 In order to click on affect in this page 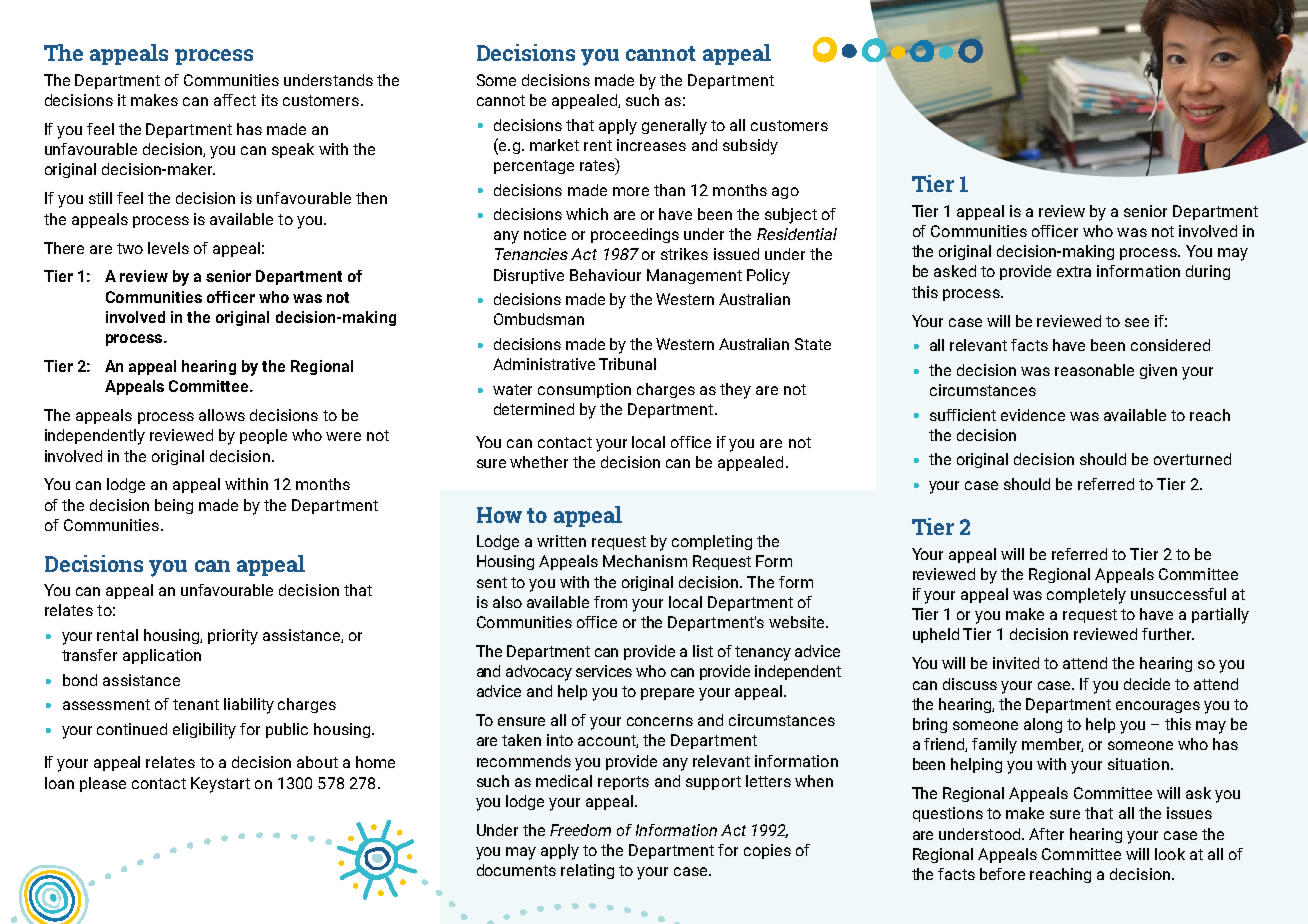, I will do `click(235, 100)`.
